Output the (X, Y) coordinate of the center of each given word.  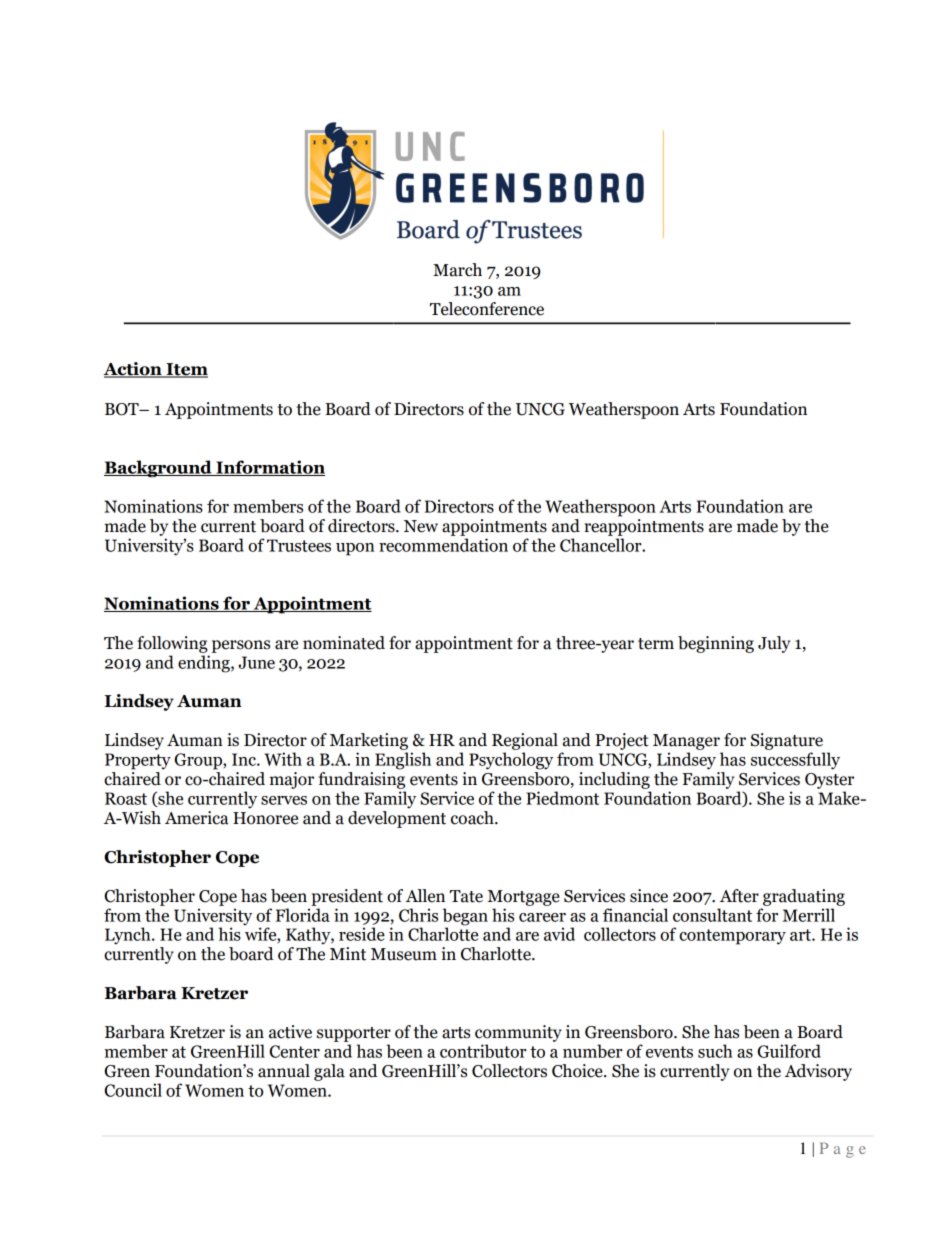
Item (186, 370)
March (457, 270)
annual (284, 1071)
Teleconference (487, 309)
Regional (525, 741)
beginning (716, 644)
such (715, 1051)
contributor (483, 1051)
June (256, 662)
